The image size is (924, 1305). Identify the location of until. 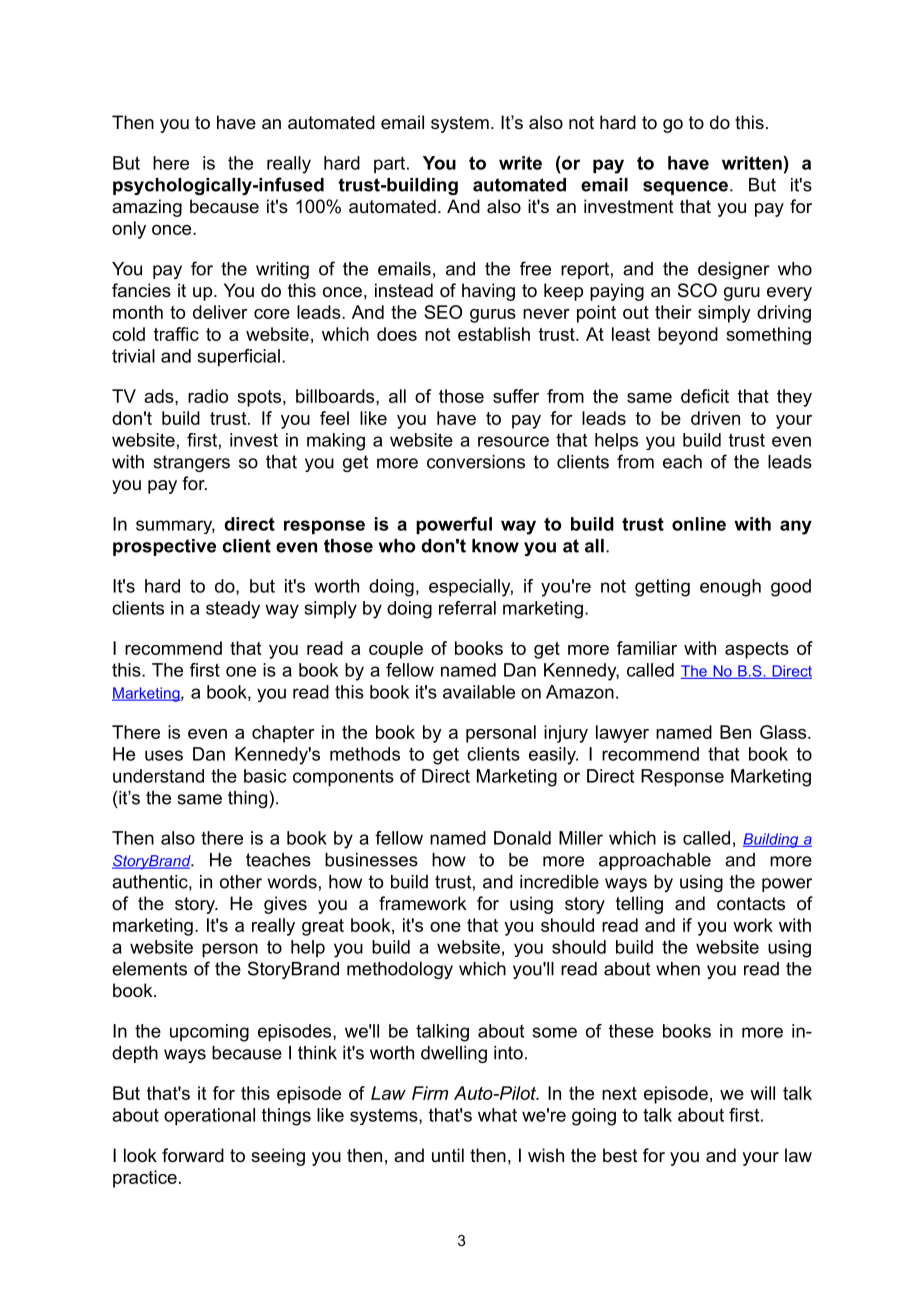
(448, 1155).
